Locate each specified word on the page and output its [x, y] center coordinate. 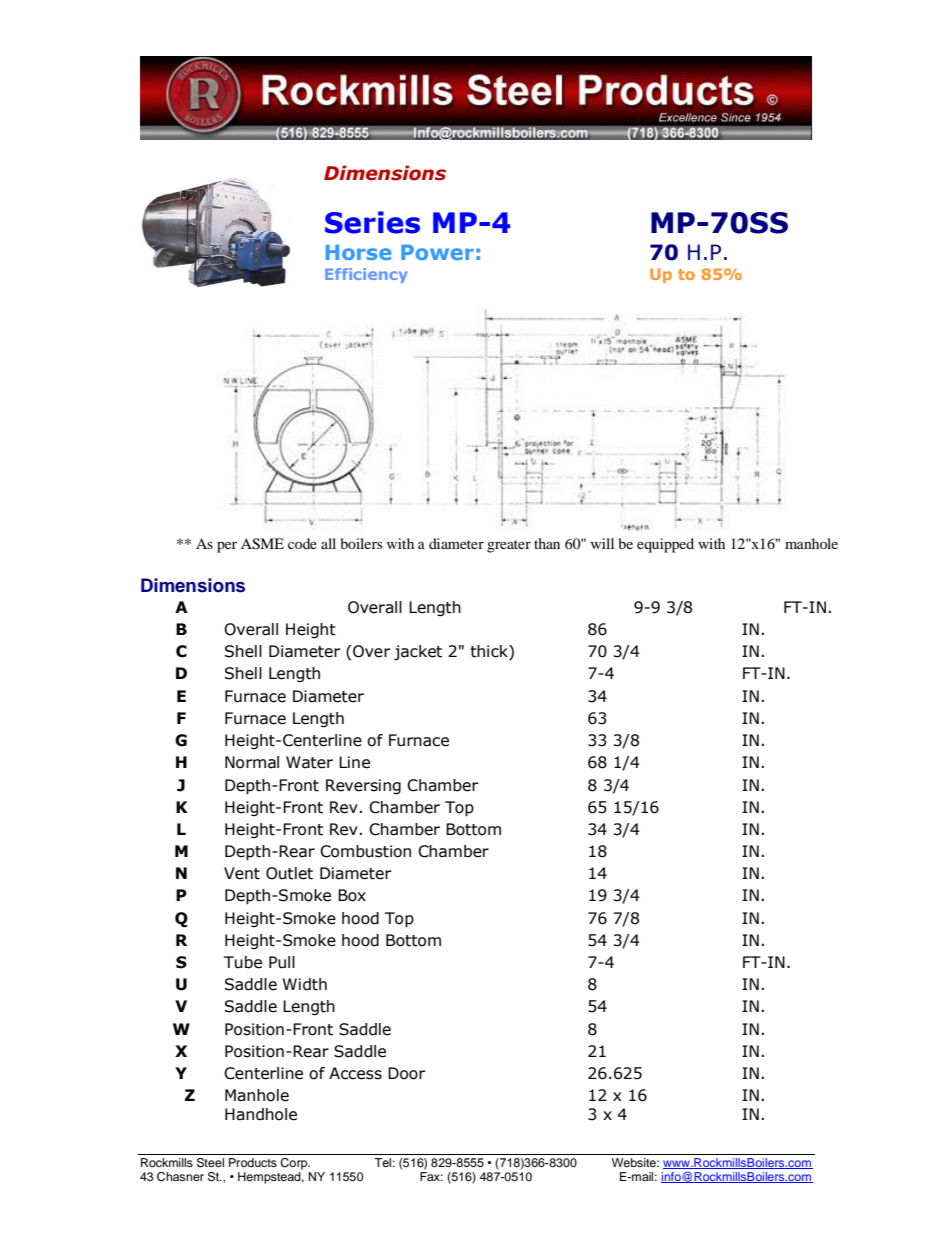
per [227, 547]
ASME [262, 544]
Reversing [363, 786]
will [602, 543]
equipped [665, 545]
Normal [252, 762]
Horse [358, 252]
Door [407, 1073]
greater [509, 546]
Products [253, 1162]
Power [437, 252]
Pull [282, 962]
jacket [418, 652]
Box [352, 895]
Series [372, 222]
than [547, 543]
